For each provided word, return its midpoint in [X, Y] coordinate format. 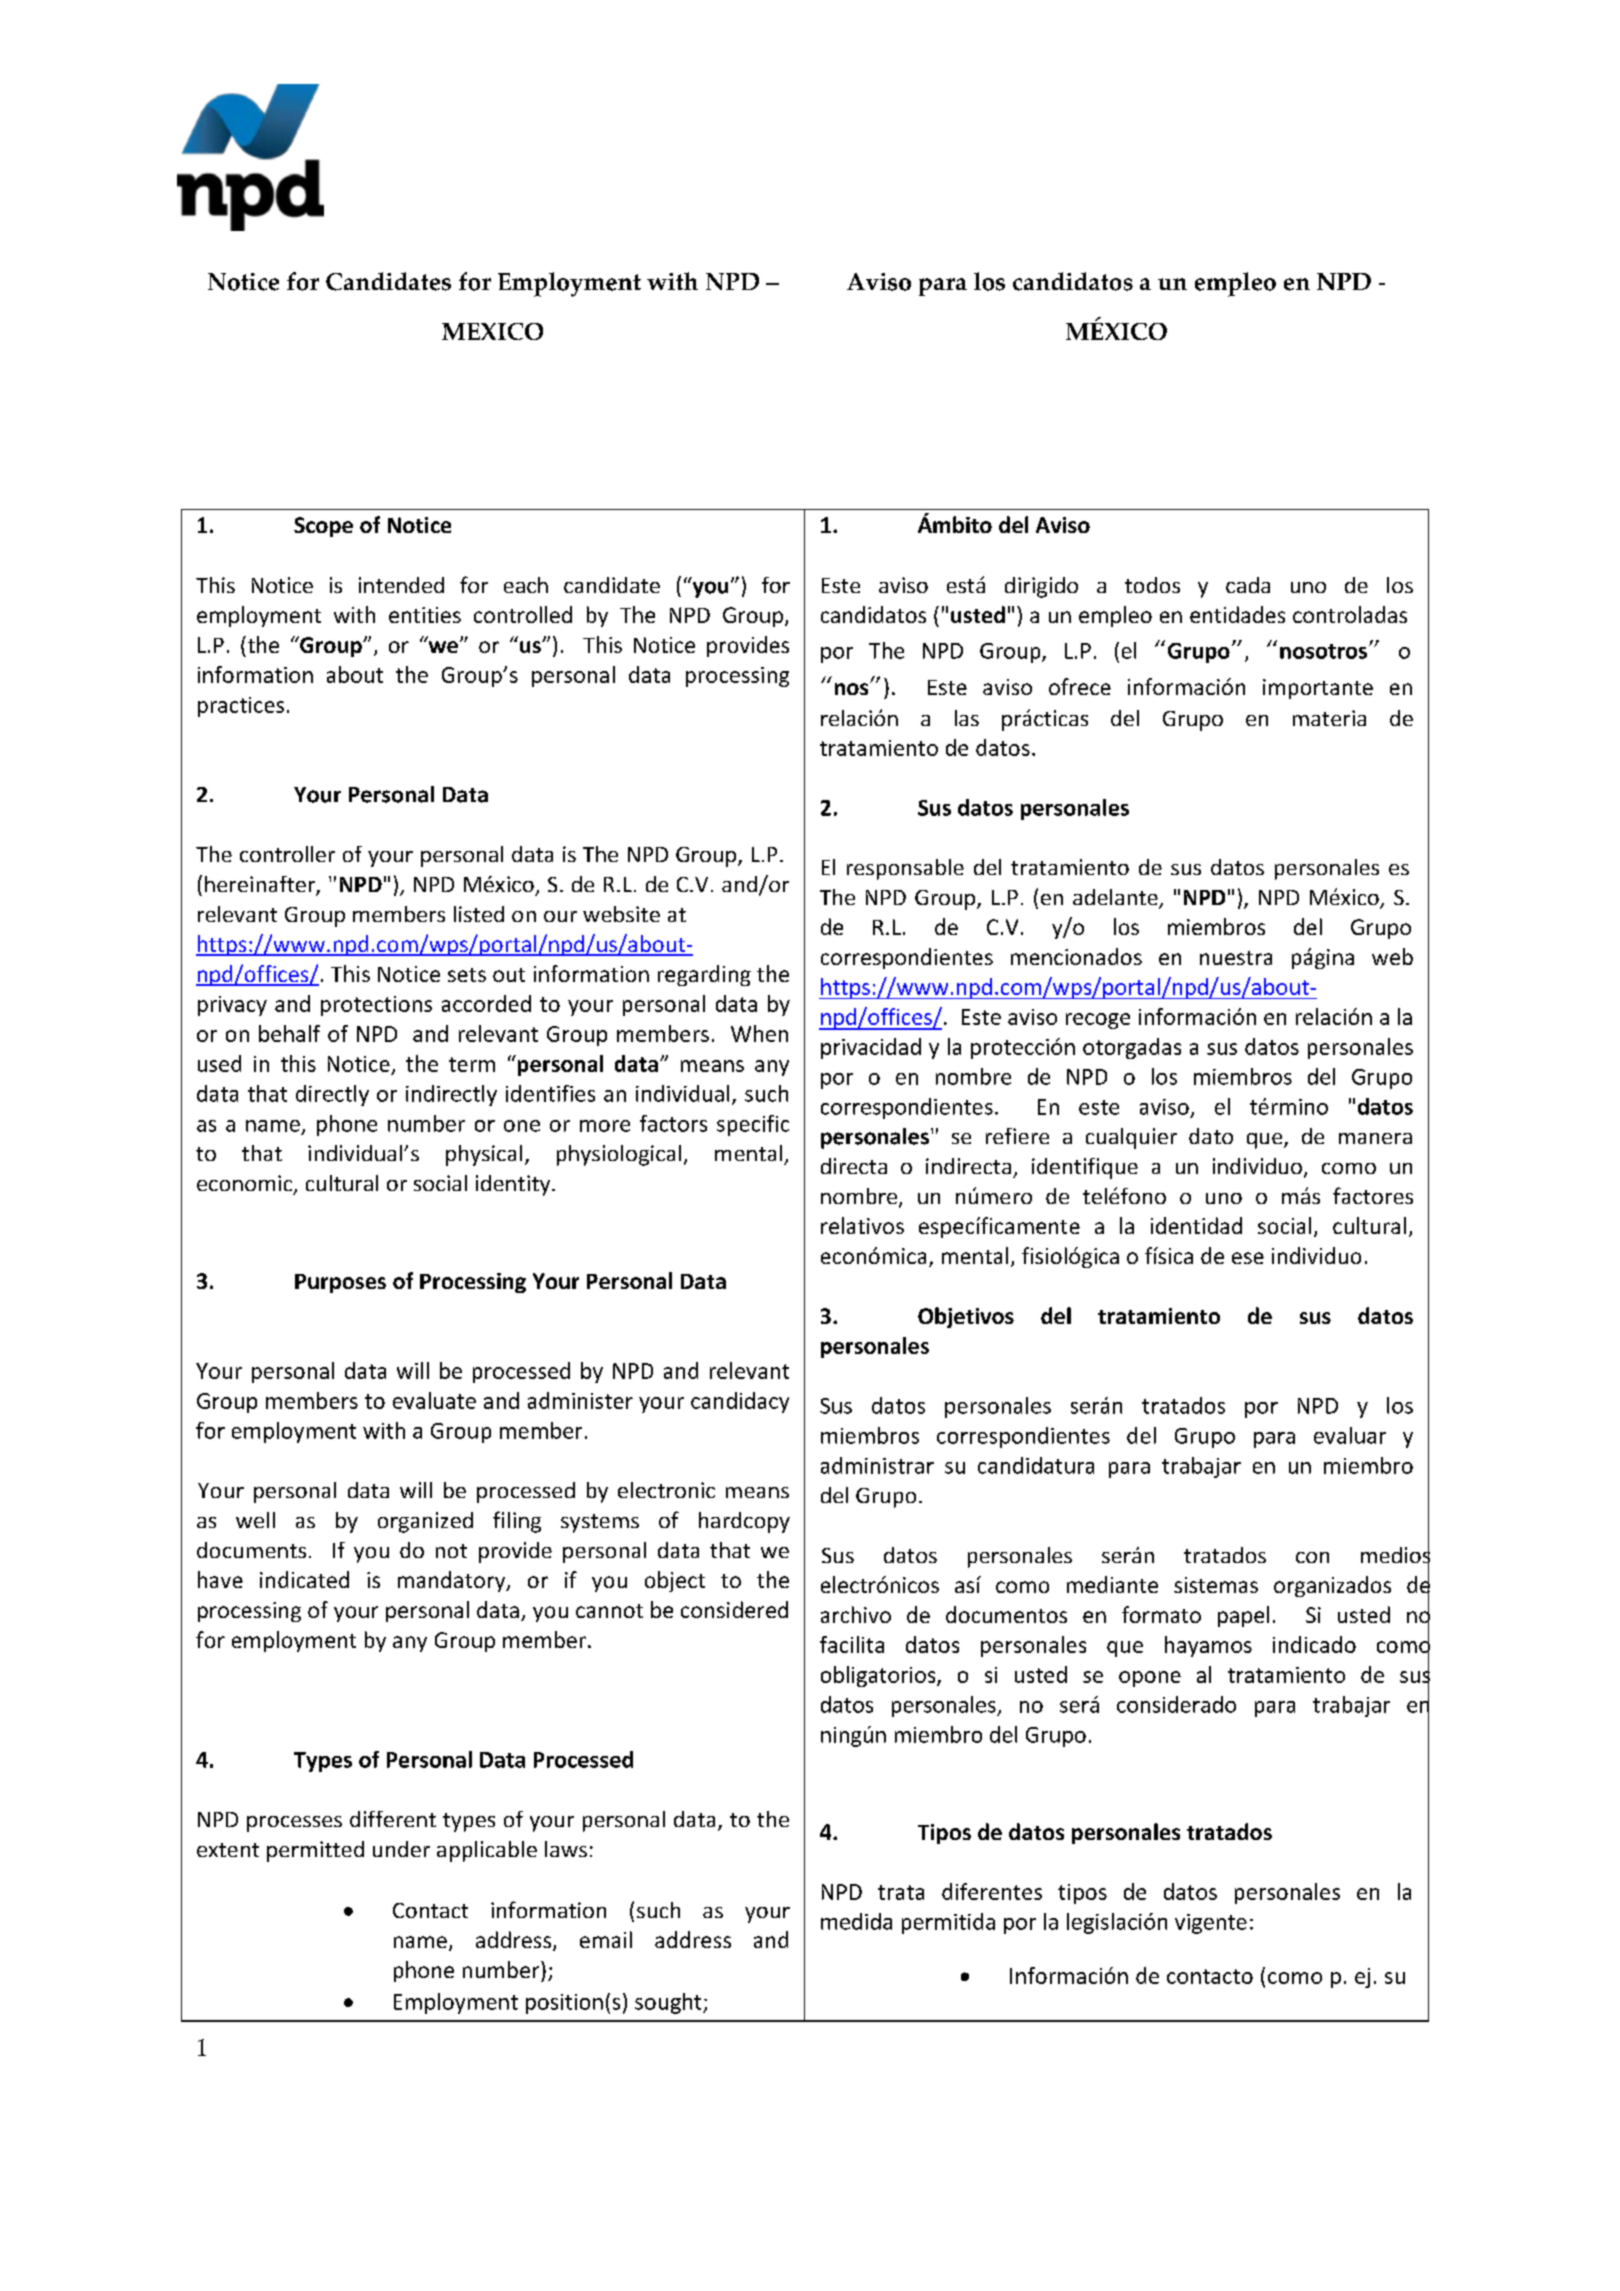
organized [425, 1522]
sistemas [1216, 1585]
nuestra [1236, 958]
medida [856, 1921]
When [759, 1033]
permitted [315, 1851]
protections [376, 1006]
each [526, 585]
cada [1248, 585]
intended [401, 585]
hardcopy [744, 1522]
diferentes [992, 1891]
